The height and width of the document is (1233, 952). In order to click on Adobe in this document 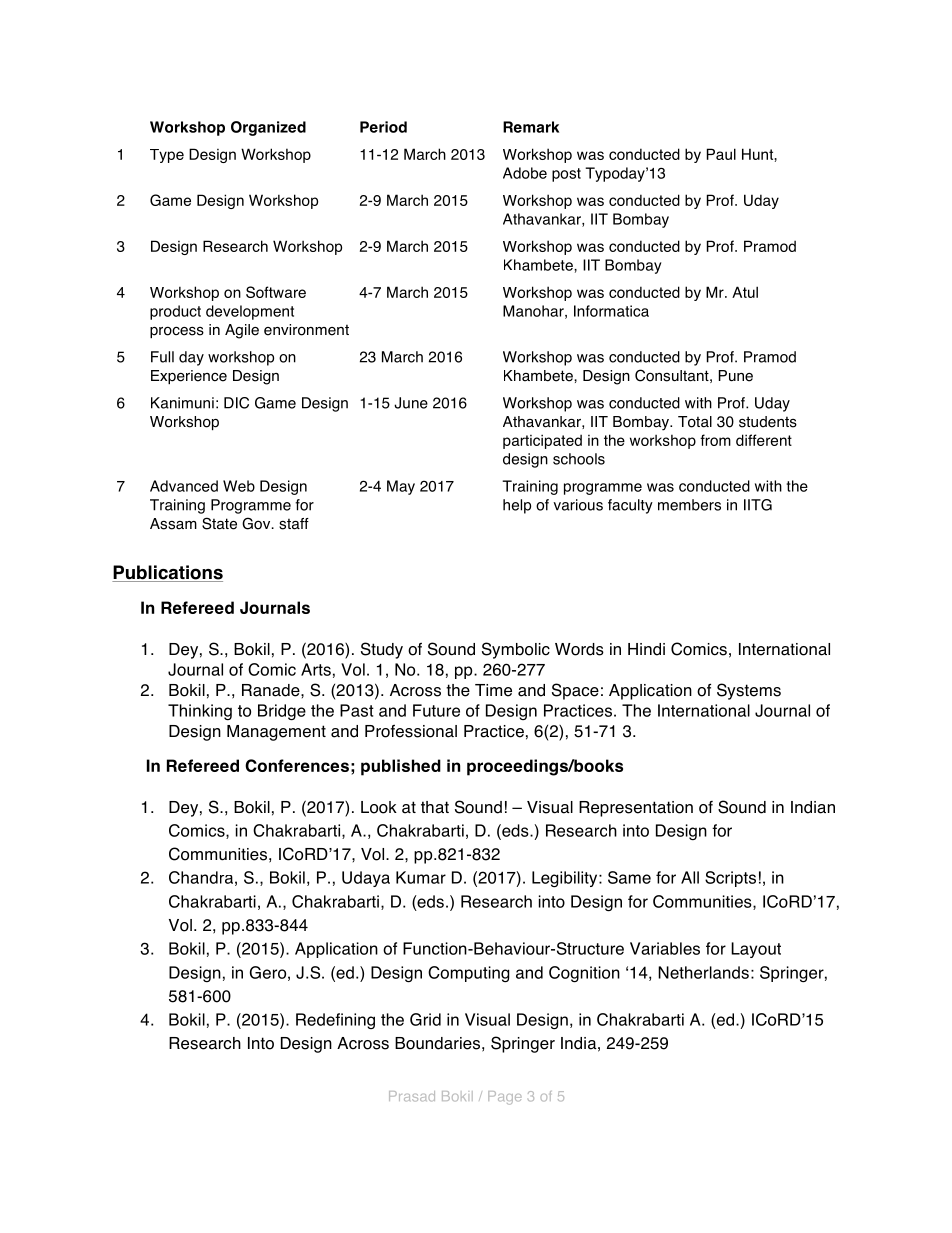, I will do `click(525, 173)`.
